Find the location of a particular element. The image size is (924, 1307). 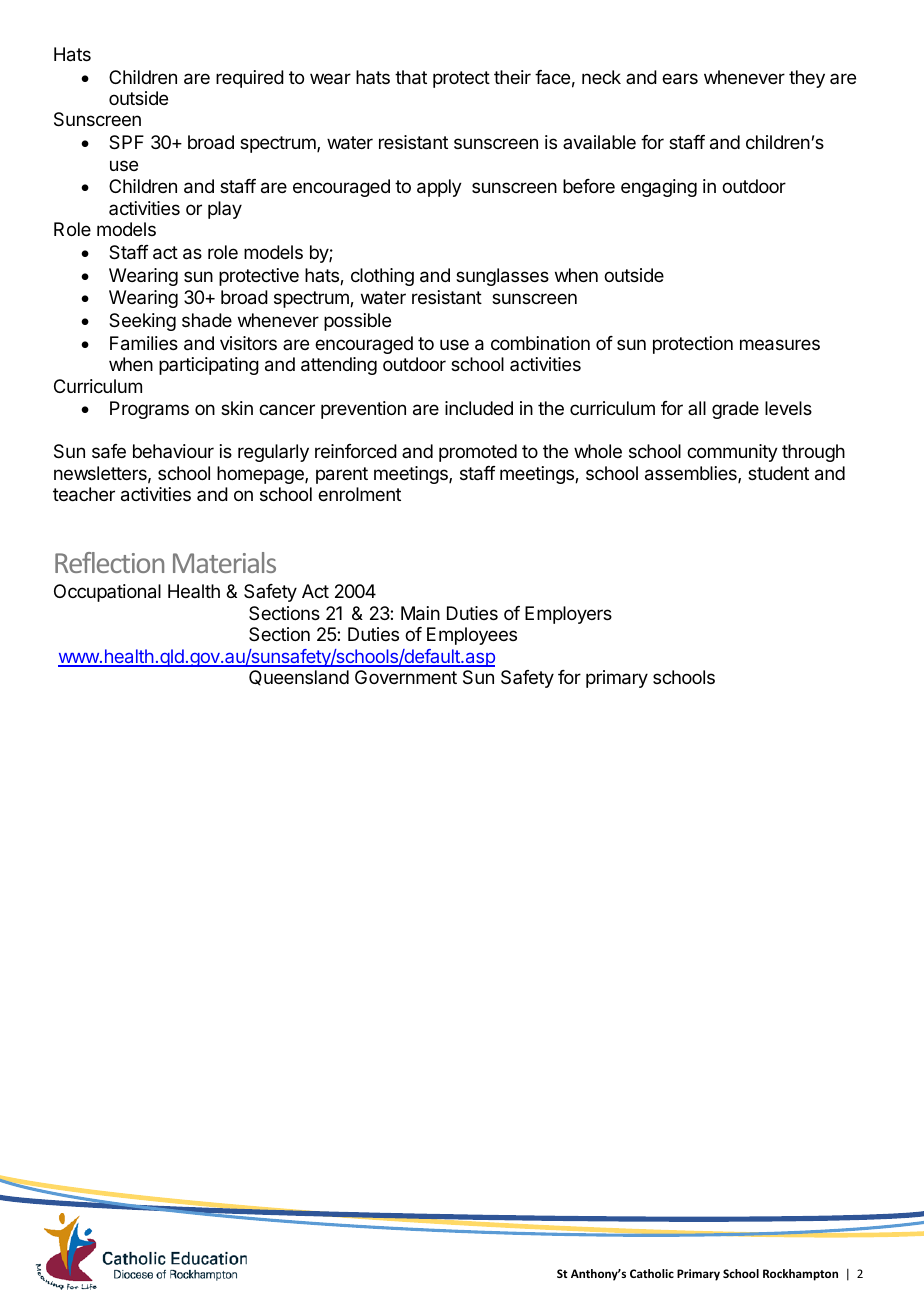

SPF is located at coordinates (126, 142).
